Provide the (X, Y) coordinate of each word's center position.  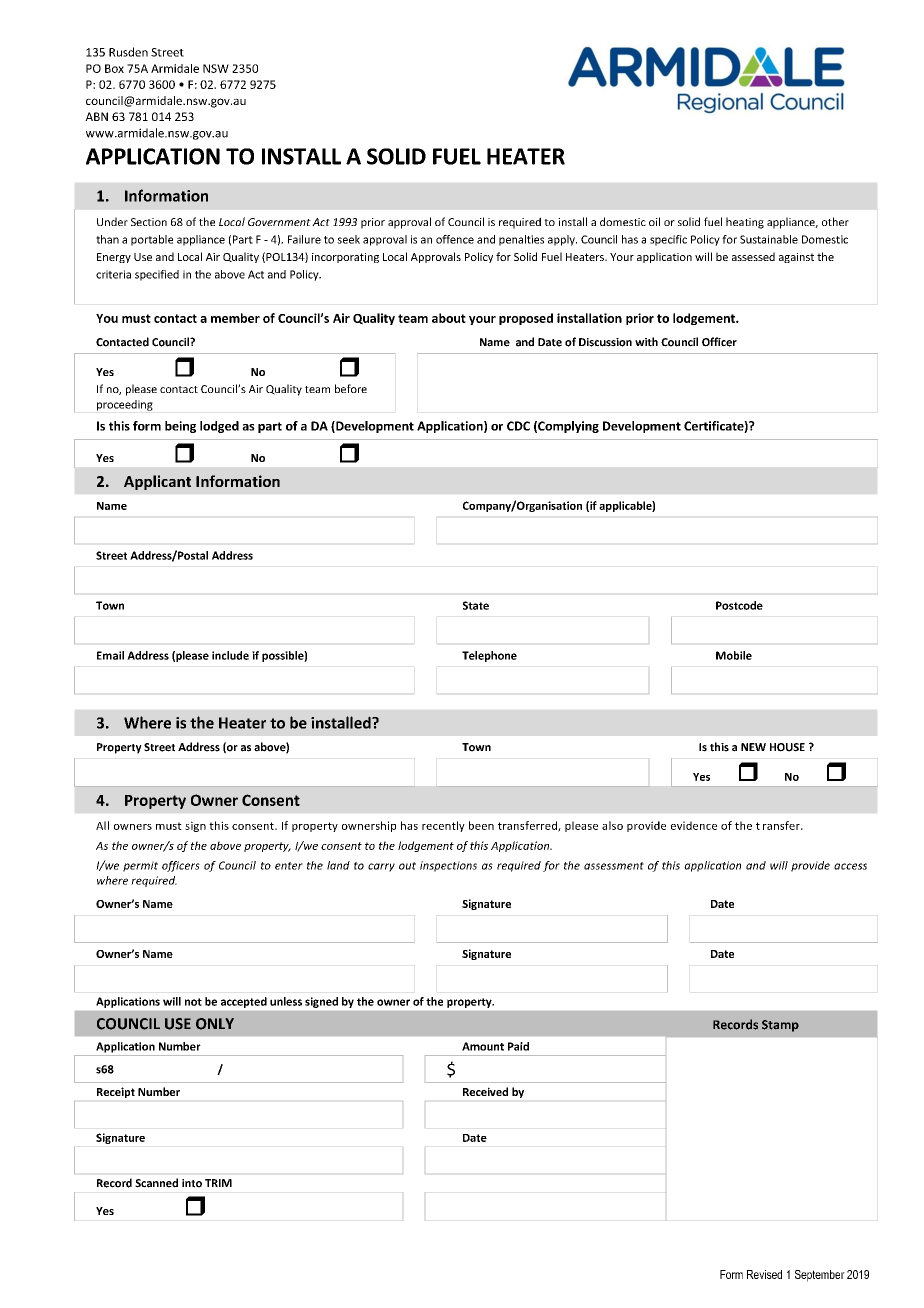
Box (114, 68)
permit (140, 866)
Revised (764, 1274)
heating (745, 223)
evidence (694, 825)
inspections (448, 866)
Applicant (157, 482)
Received (485, 1091)
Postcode (739, 605)
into (192, 1183)
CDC (518, 426)
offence (455, 239)
